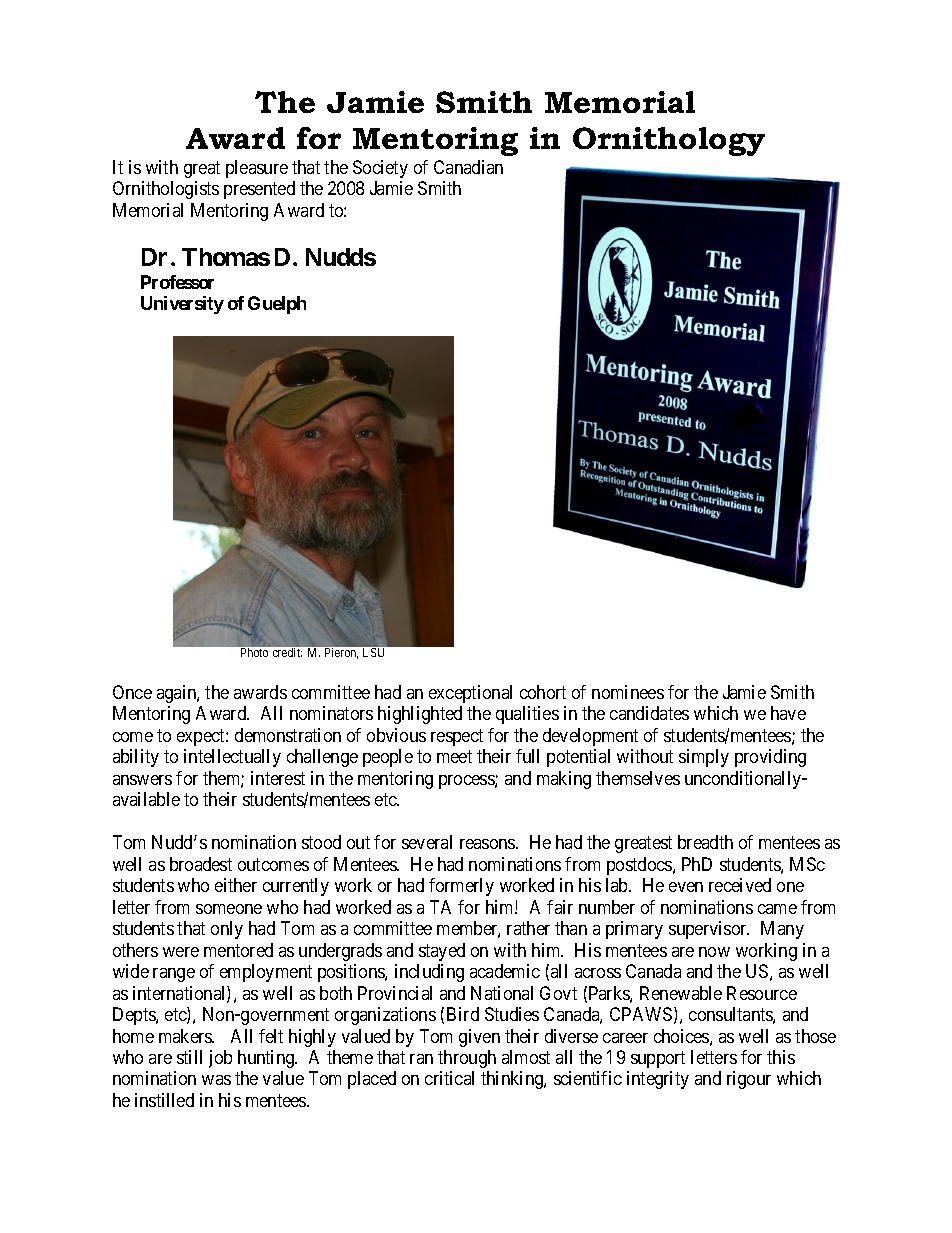  What do you see at coordinates (628, 692) in the document?
I see `nominees` at bounding box center [628, 692].
